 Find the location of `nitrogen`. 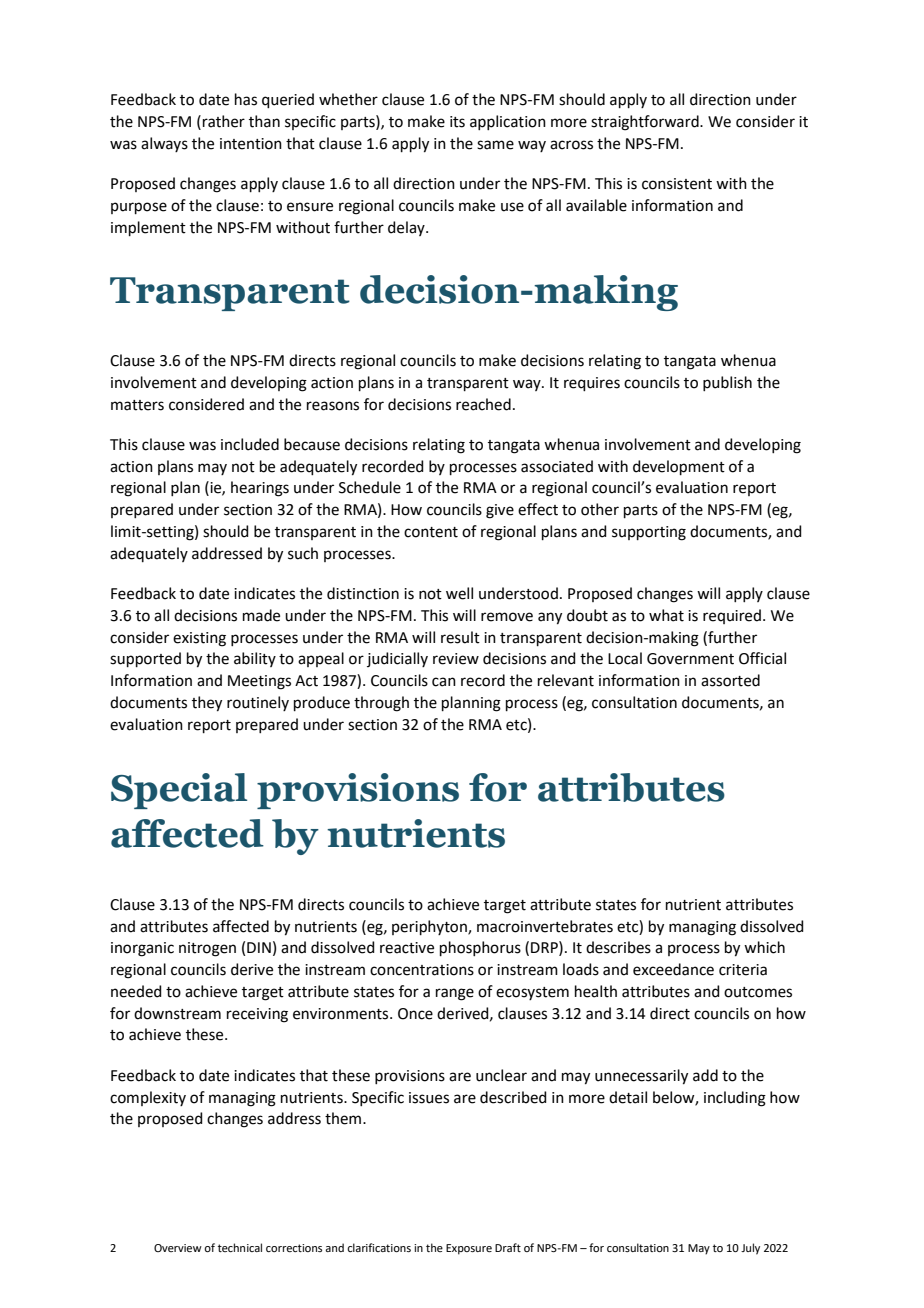

nitrogen is located at coordinates (207, 949).
